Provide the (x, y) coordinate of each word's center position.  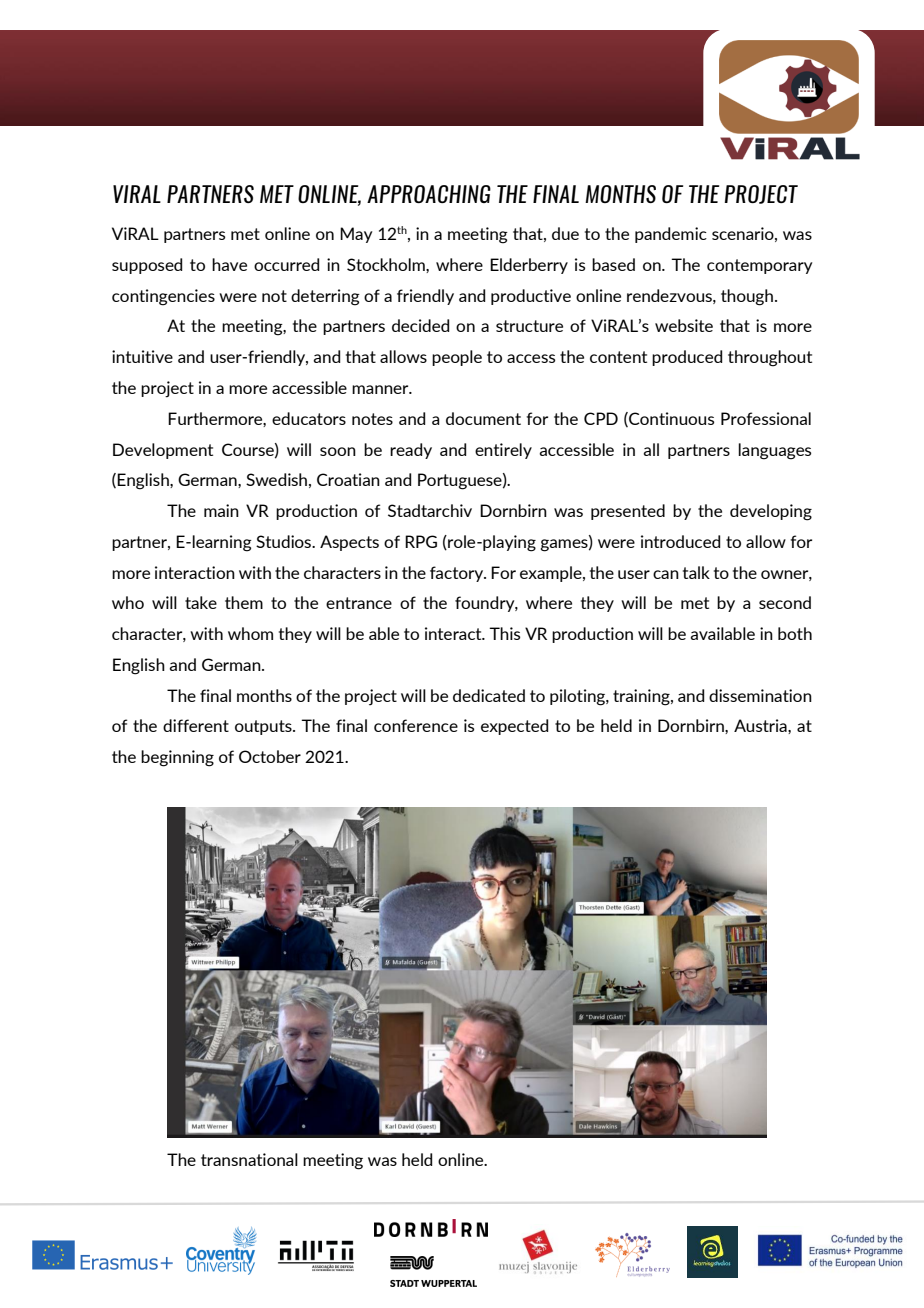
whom (250, 633)
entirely (503, 451)
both (795, 633)
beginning (177, 758)
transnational (249, 1159)
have (229, 264)
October (270, 756)
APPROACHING (429, 194)
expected (514, 727)
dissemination (760, 695)
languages (774, 451)
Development (163, 451)
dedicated (489, 695)
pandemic (671, 235)
